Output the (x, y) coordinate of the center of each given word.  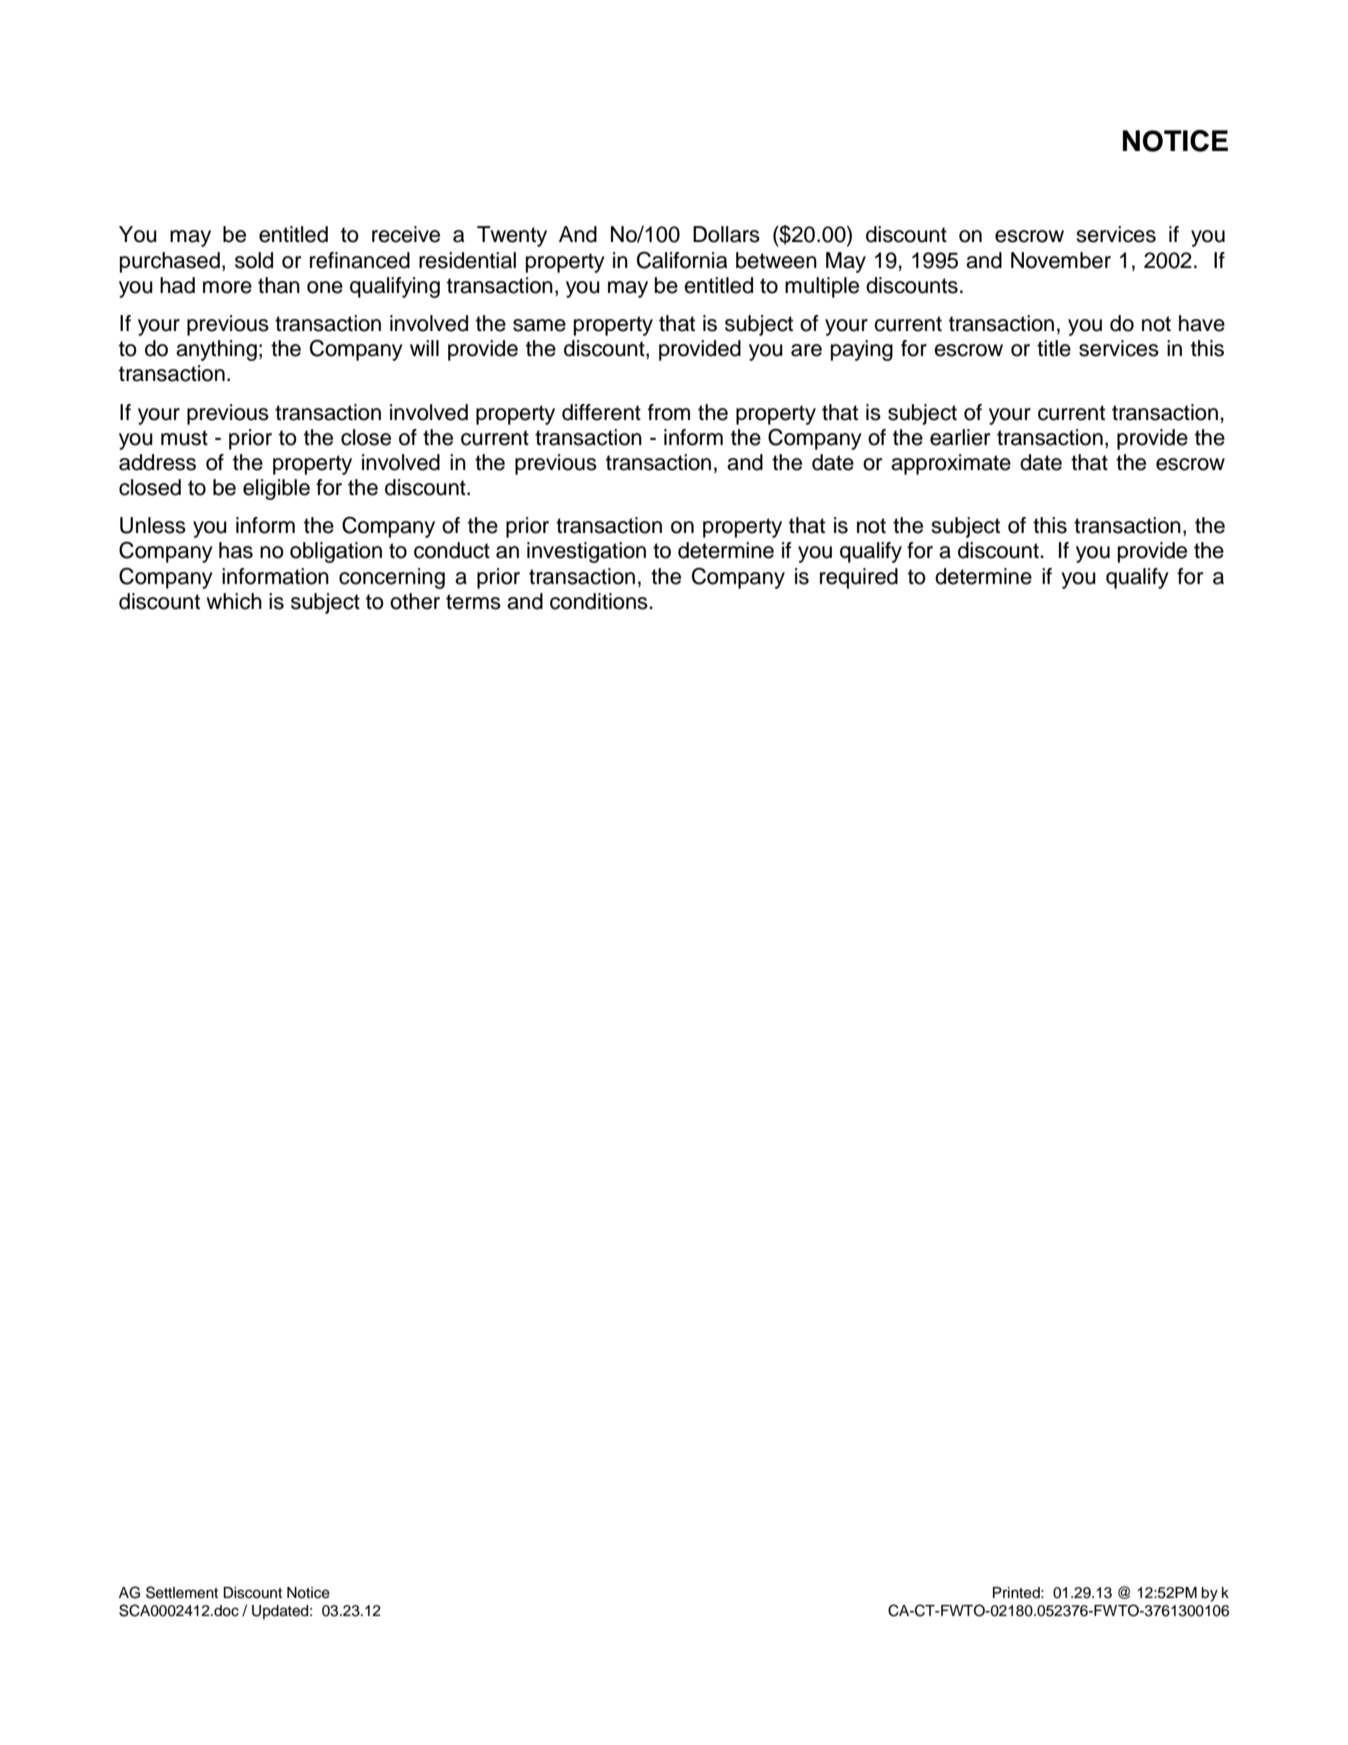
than (279, 285)
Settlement (182, 1592)
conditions (600, 601)
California (682, 260)
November (1061, 260)
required (859, 578)
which (234, 601)
